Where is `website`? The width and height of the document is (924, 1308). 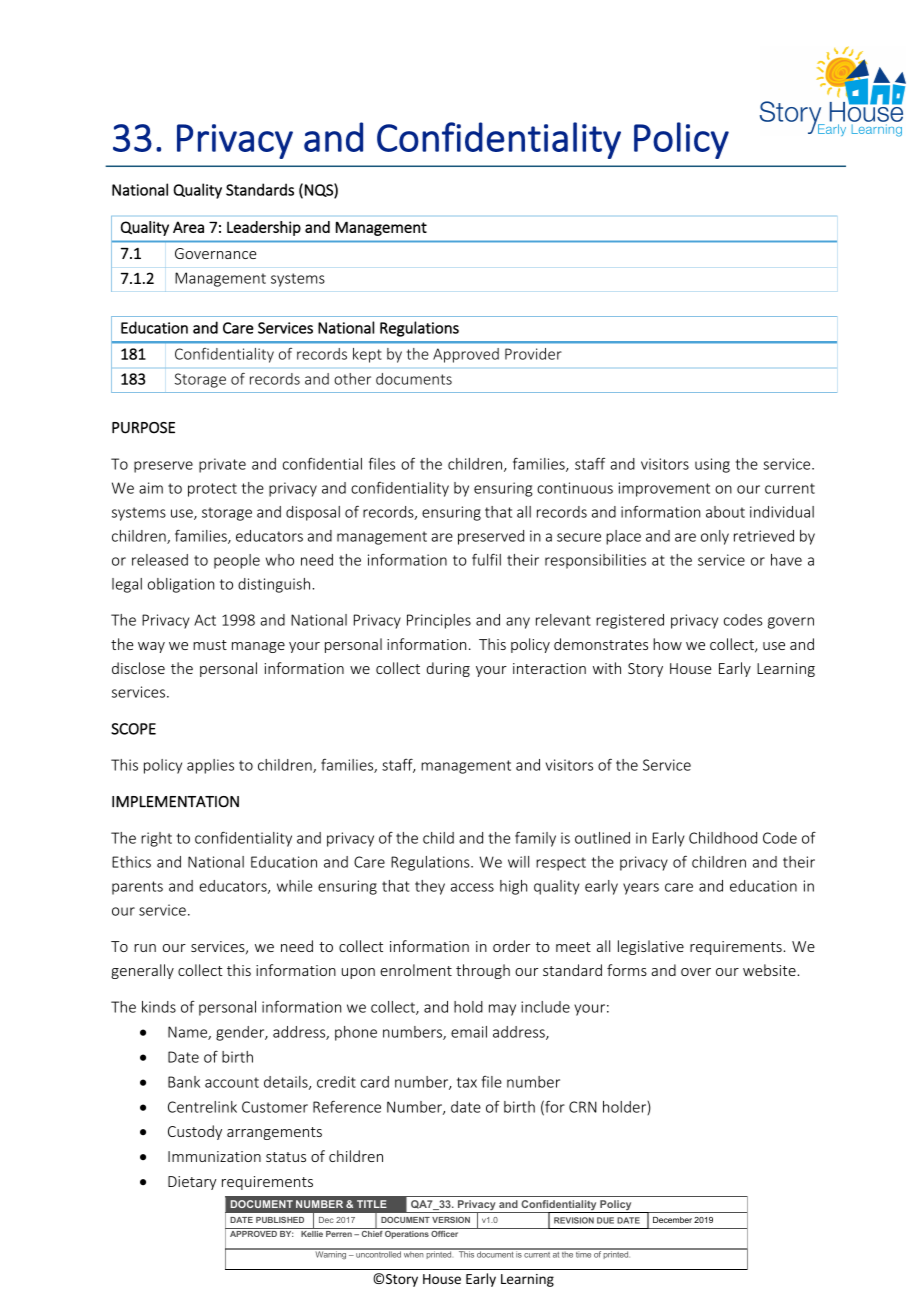 website is located at coordinates (770, 970).
